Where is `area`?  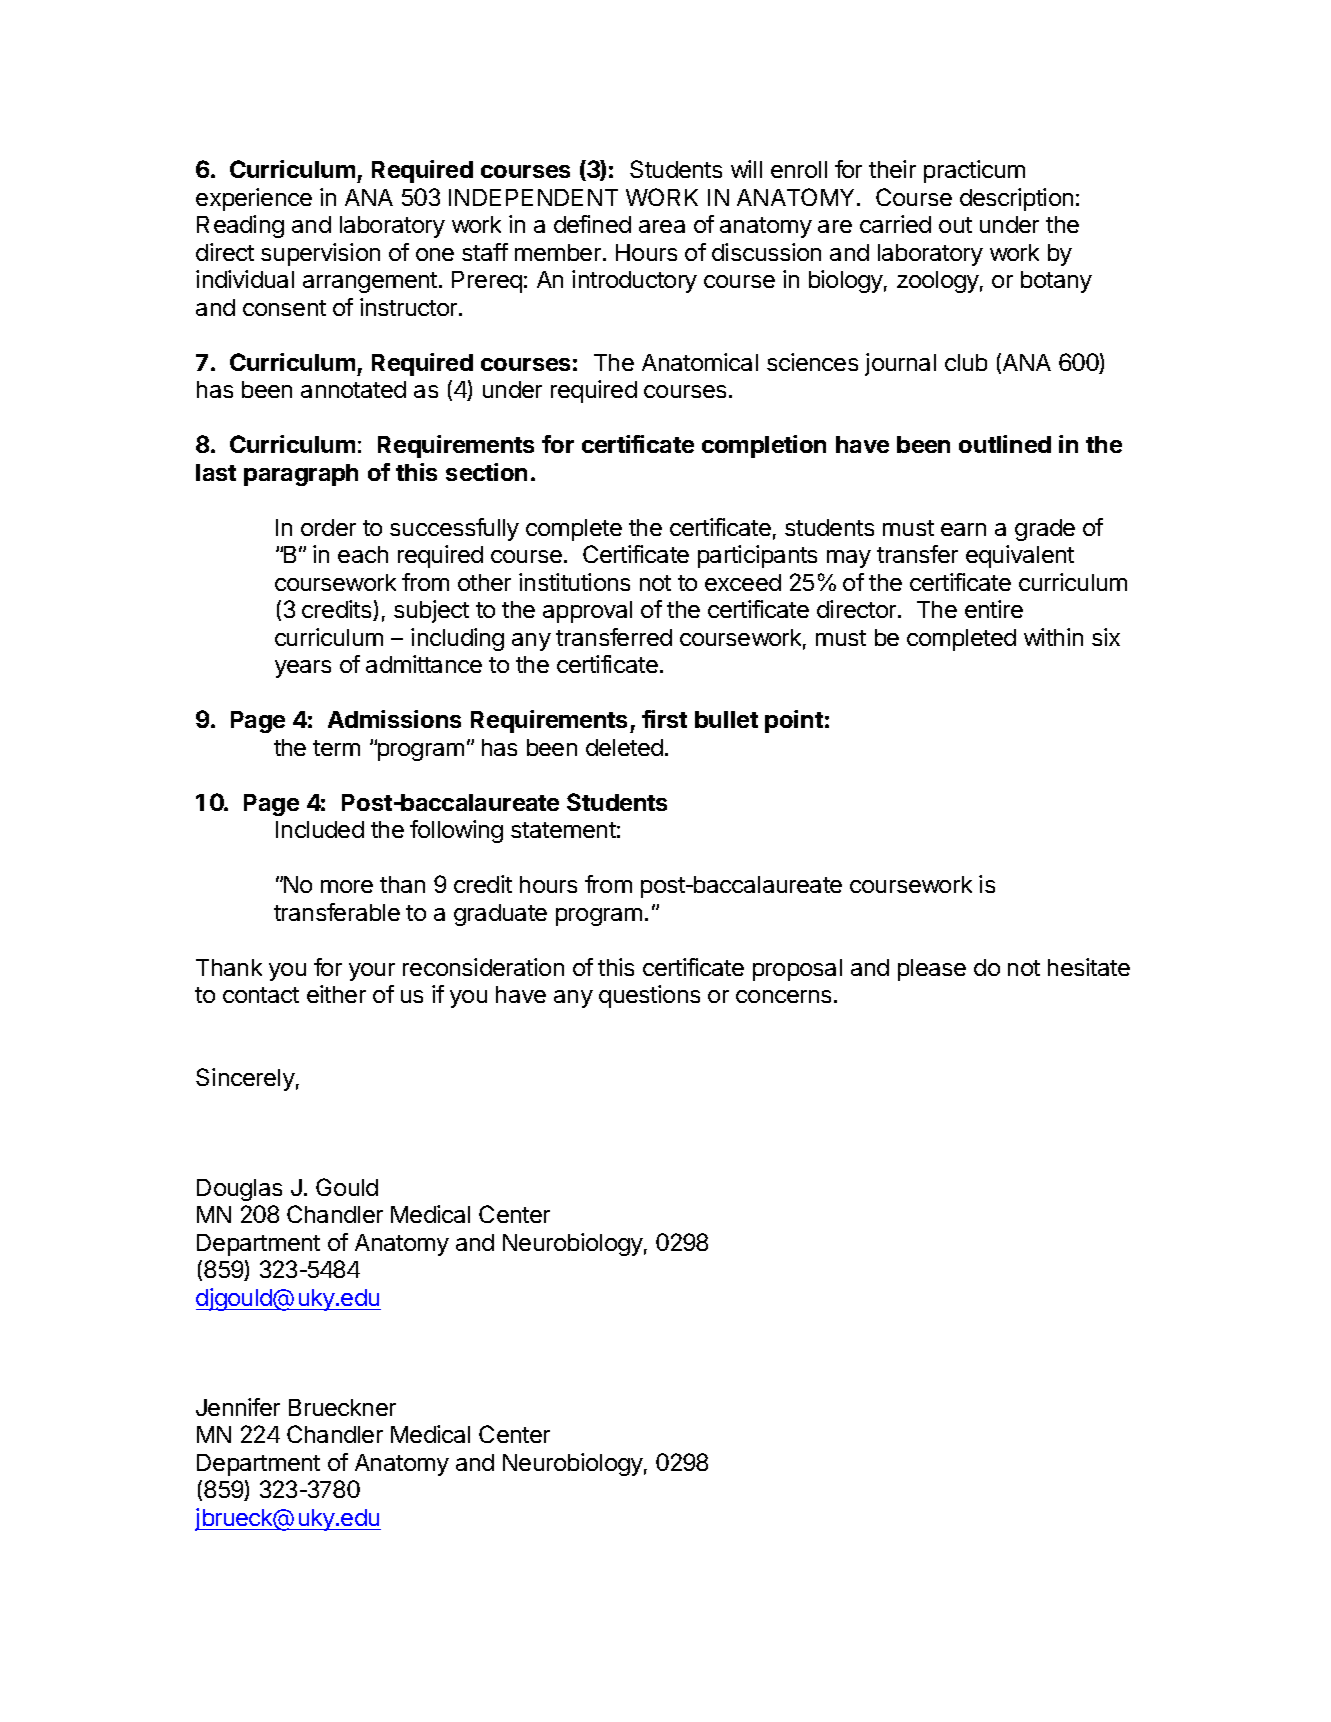 area is located at coordinates (662, 226).
